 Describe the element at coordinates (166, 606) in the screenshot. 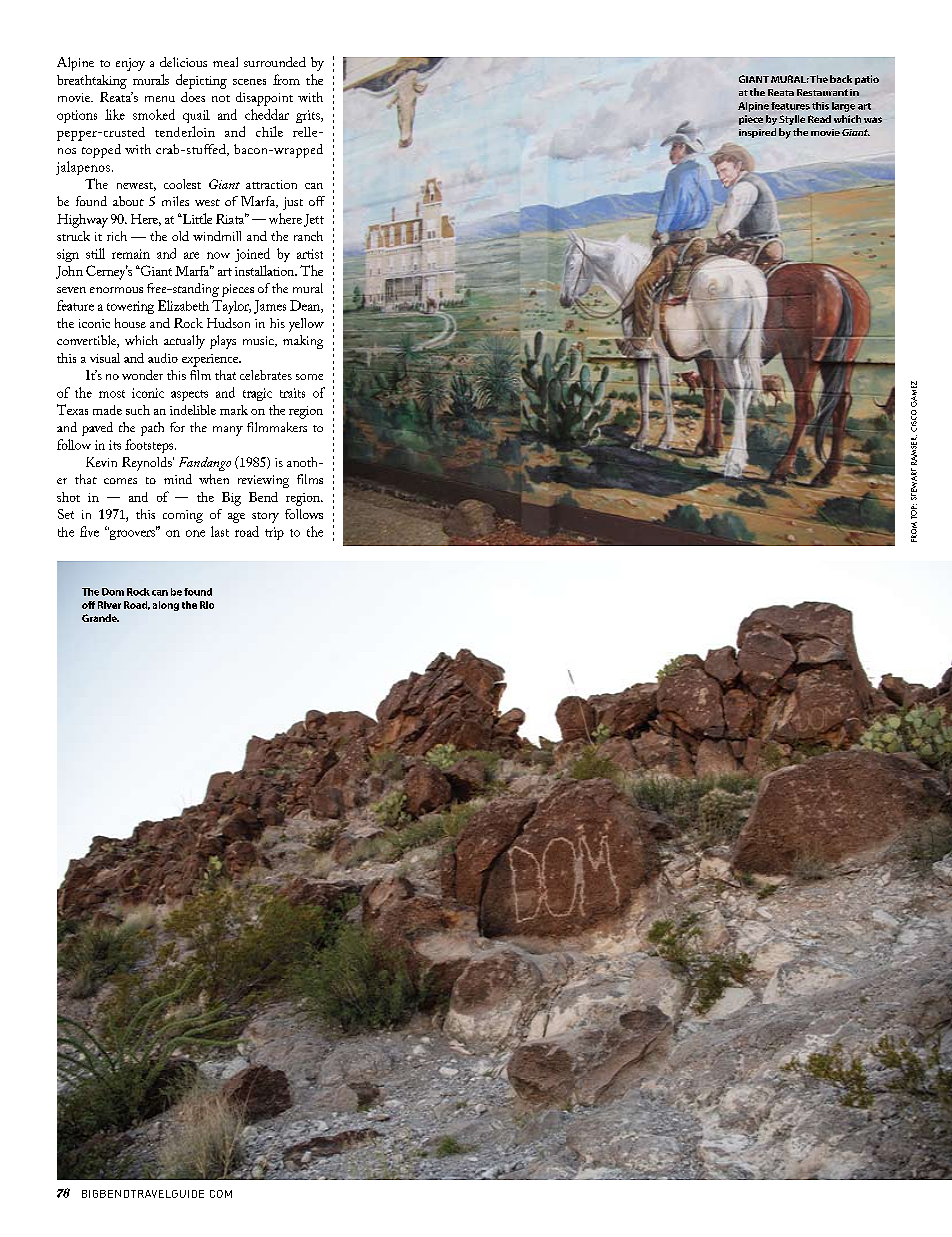

I see `along` at that location.
